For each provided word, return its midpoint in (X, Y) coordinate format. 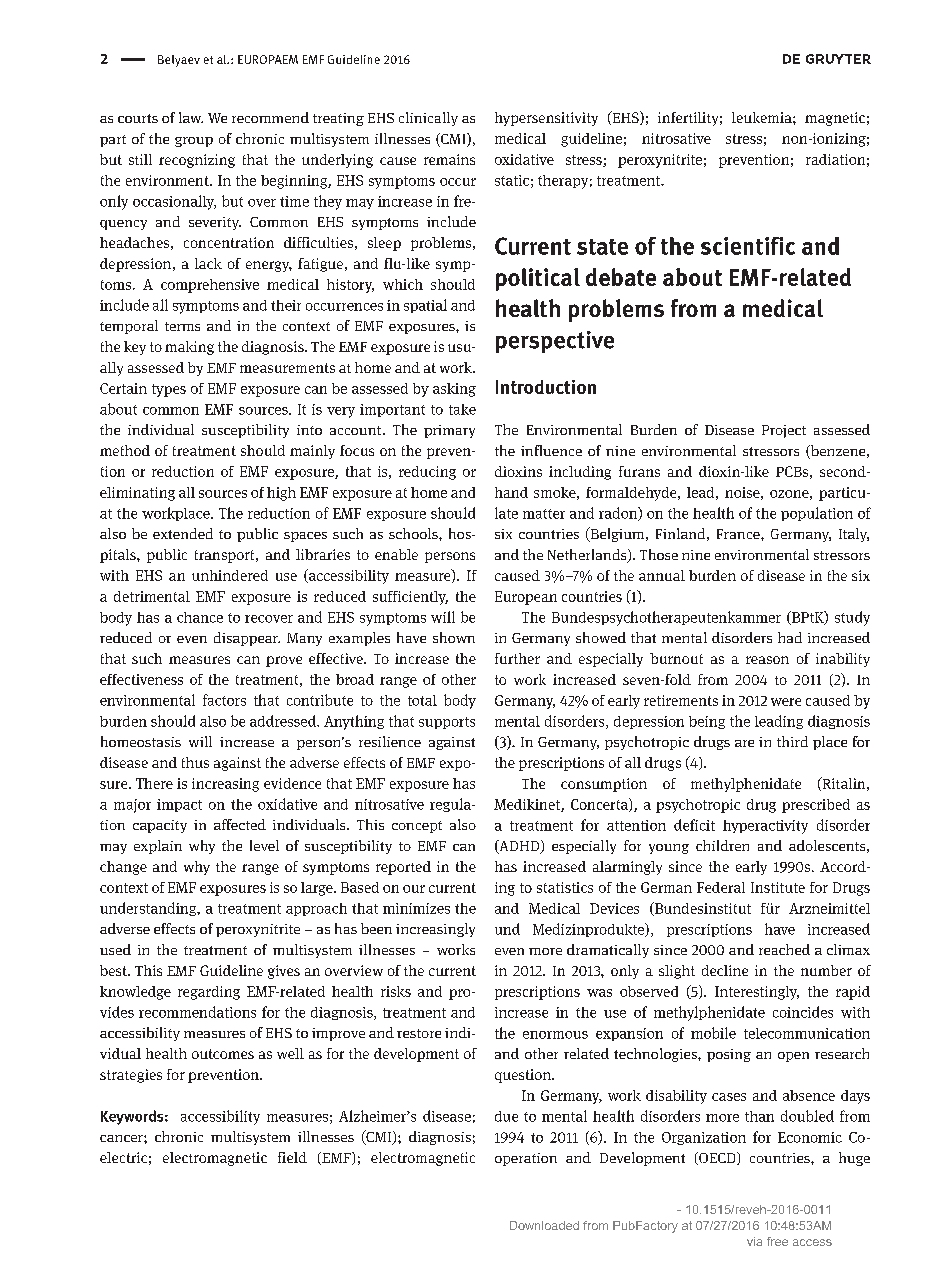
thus (195, 762)
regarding (209, 993)
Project (784, 431)
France (739, 534)
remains (449, 159)
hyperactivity (765, 827)
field (292, 1157)
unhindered (230, 575)
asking (454, 390)
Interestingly (757, 993)
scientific (748, 246)
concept (417, 827)
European (526, 598)
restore (419, 1033)
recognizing (197, 161)
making (189, 348)
